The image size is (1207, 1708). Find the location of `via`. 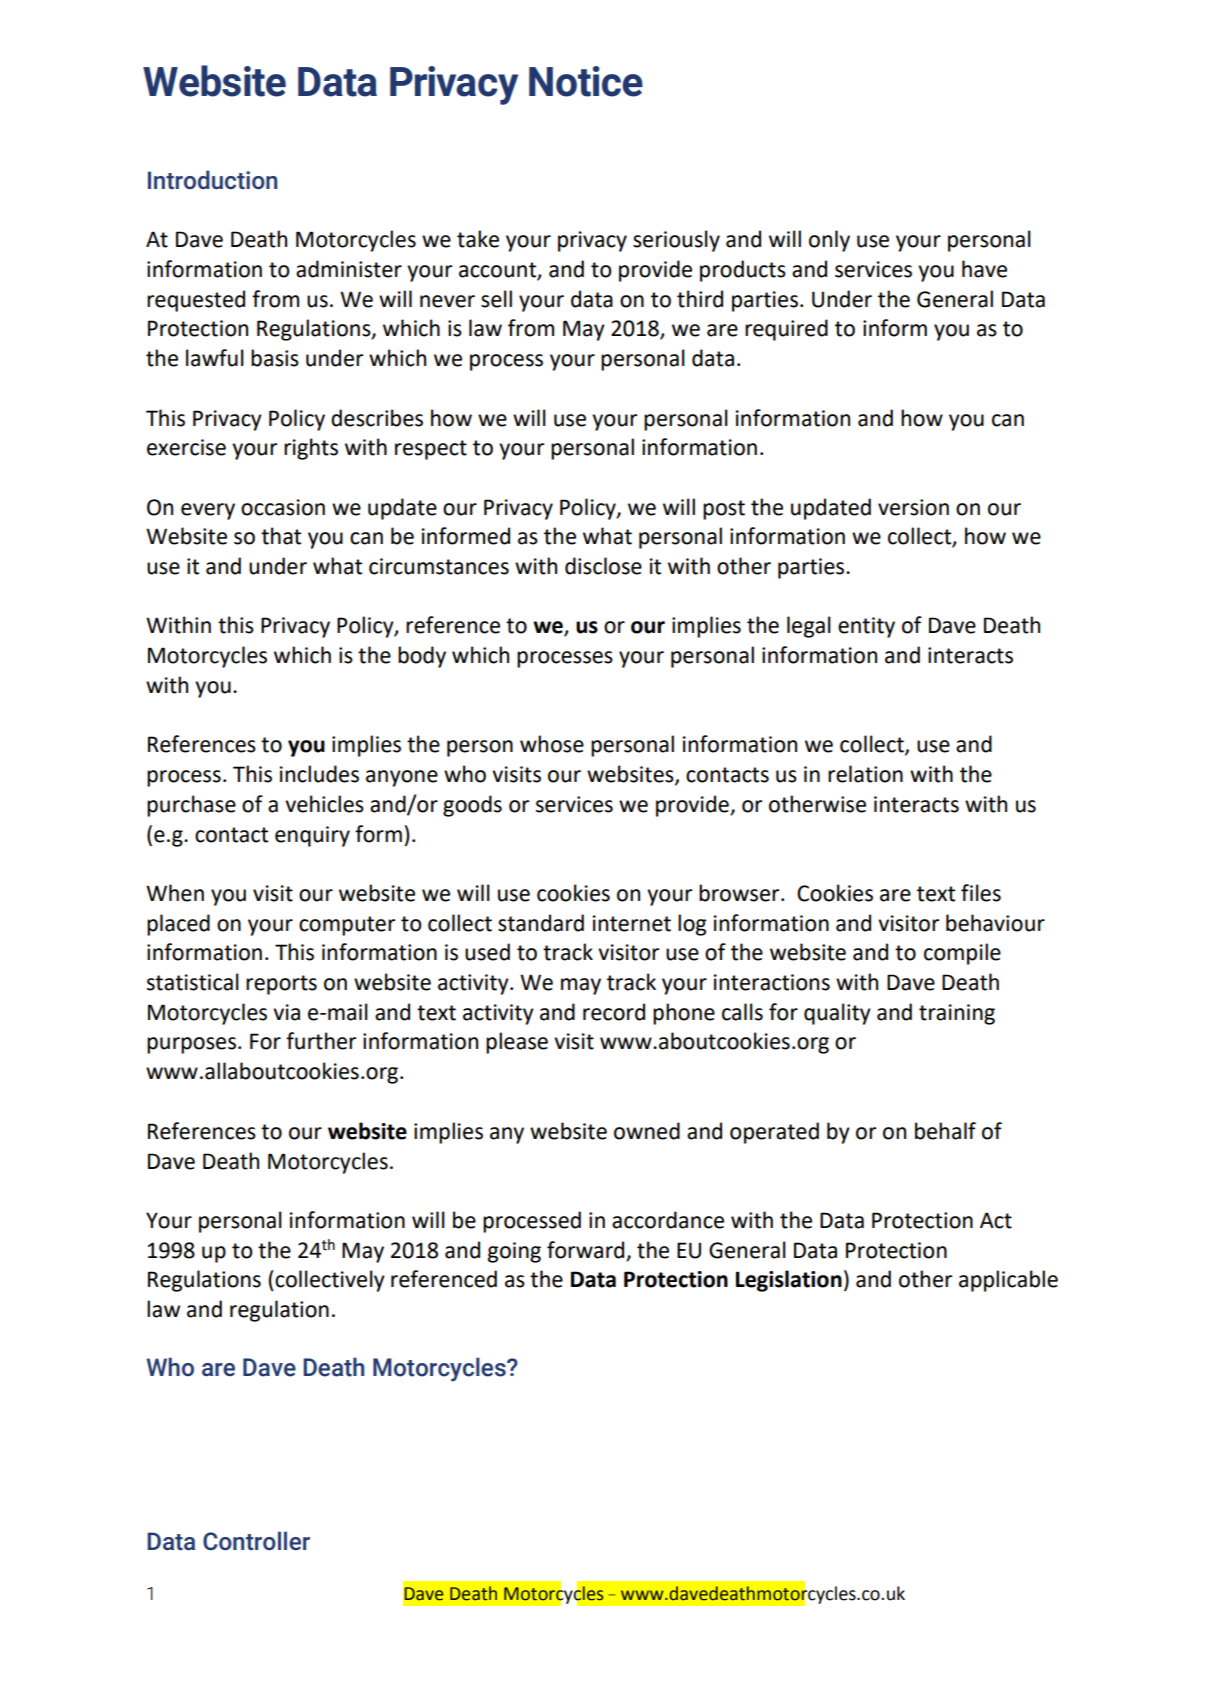

via is located at coordinates (286, 1012).
